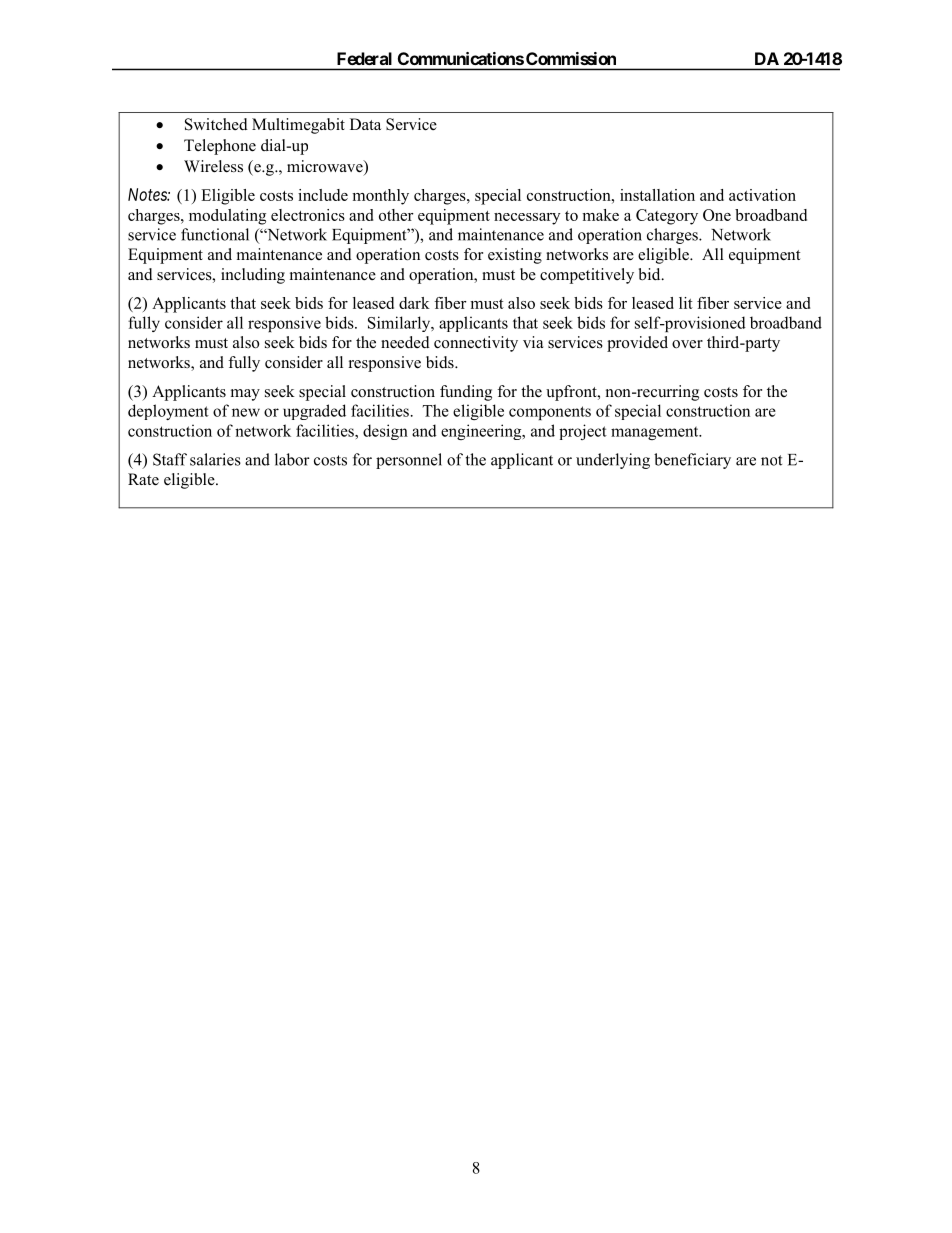 This image has height=1233, width=952. What do you see at coordinates (657, 195) in the image?
I see `installation` at bounding box center [657, 195].
